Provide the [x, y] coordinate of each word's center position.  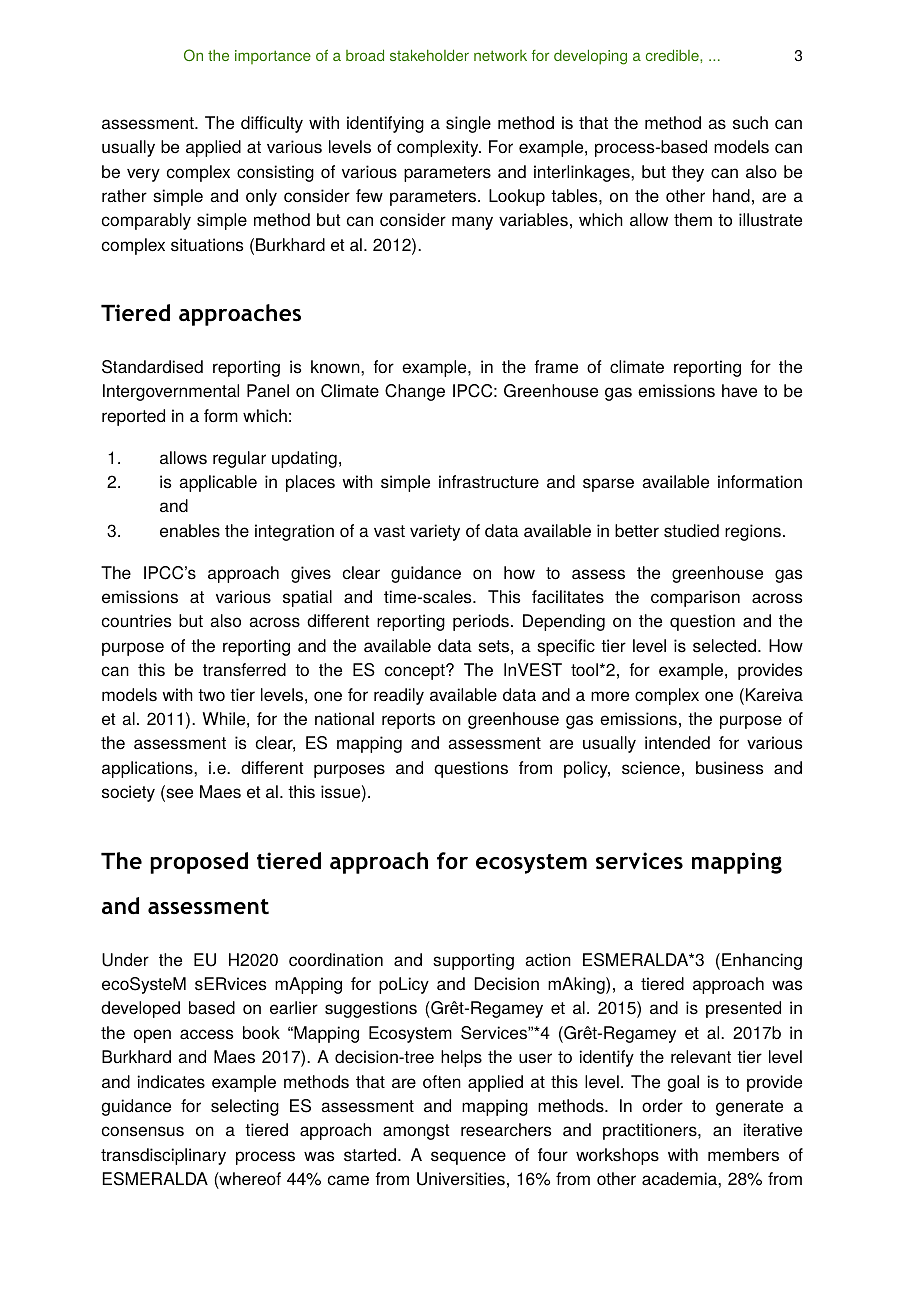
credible [673, 55]
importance [273, 57]
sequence [468, 1158]
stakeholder [429, 55]
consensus [143, 1131]
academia [680, 1179]
